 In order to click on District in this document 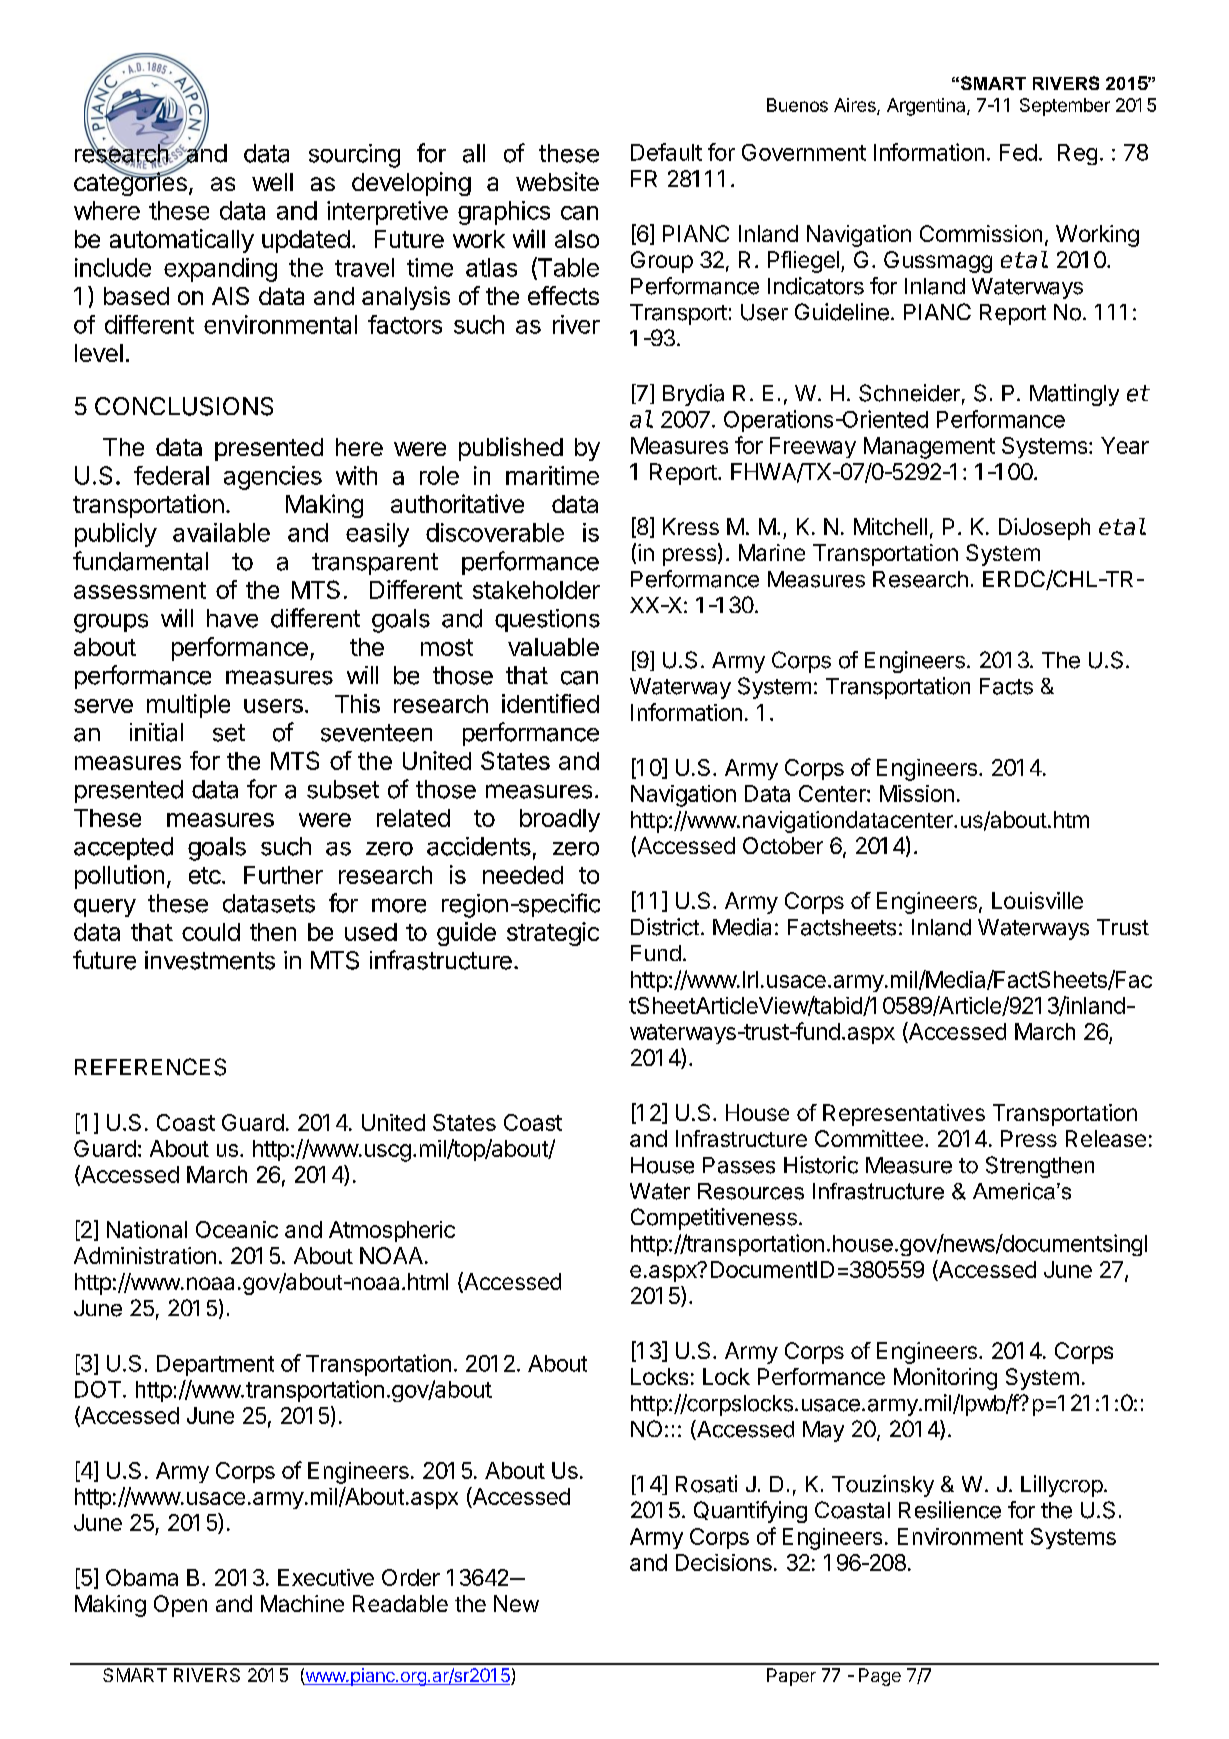, I will do `click(665, 927)`.
